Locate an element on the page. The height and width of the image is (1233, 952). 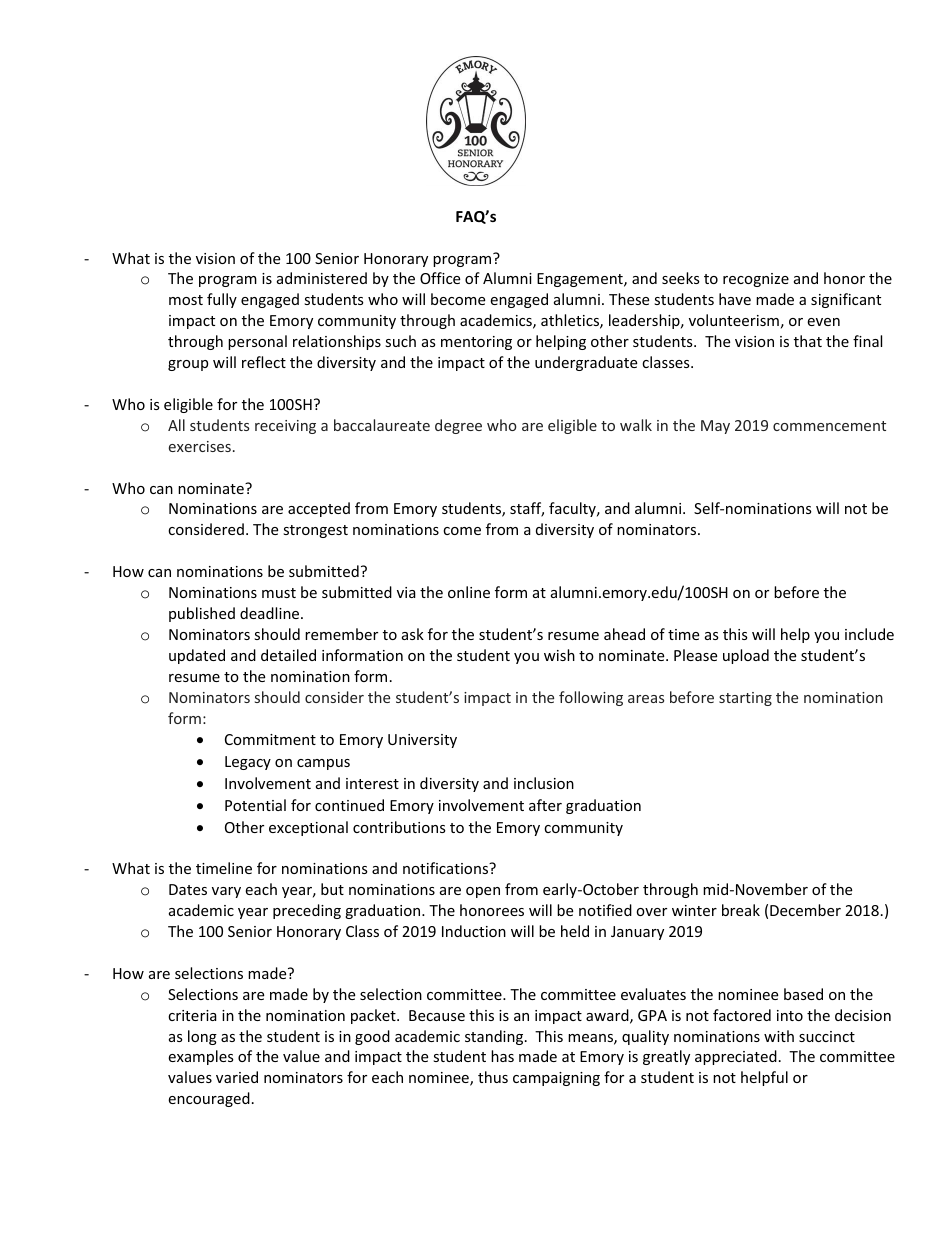
starting is located at coordinates (745, 699).
